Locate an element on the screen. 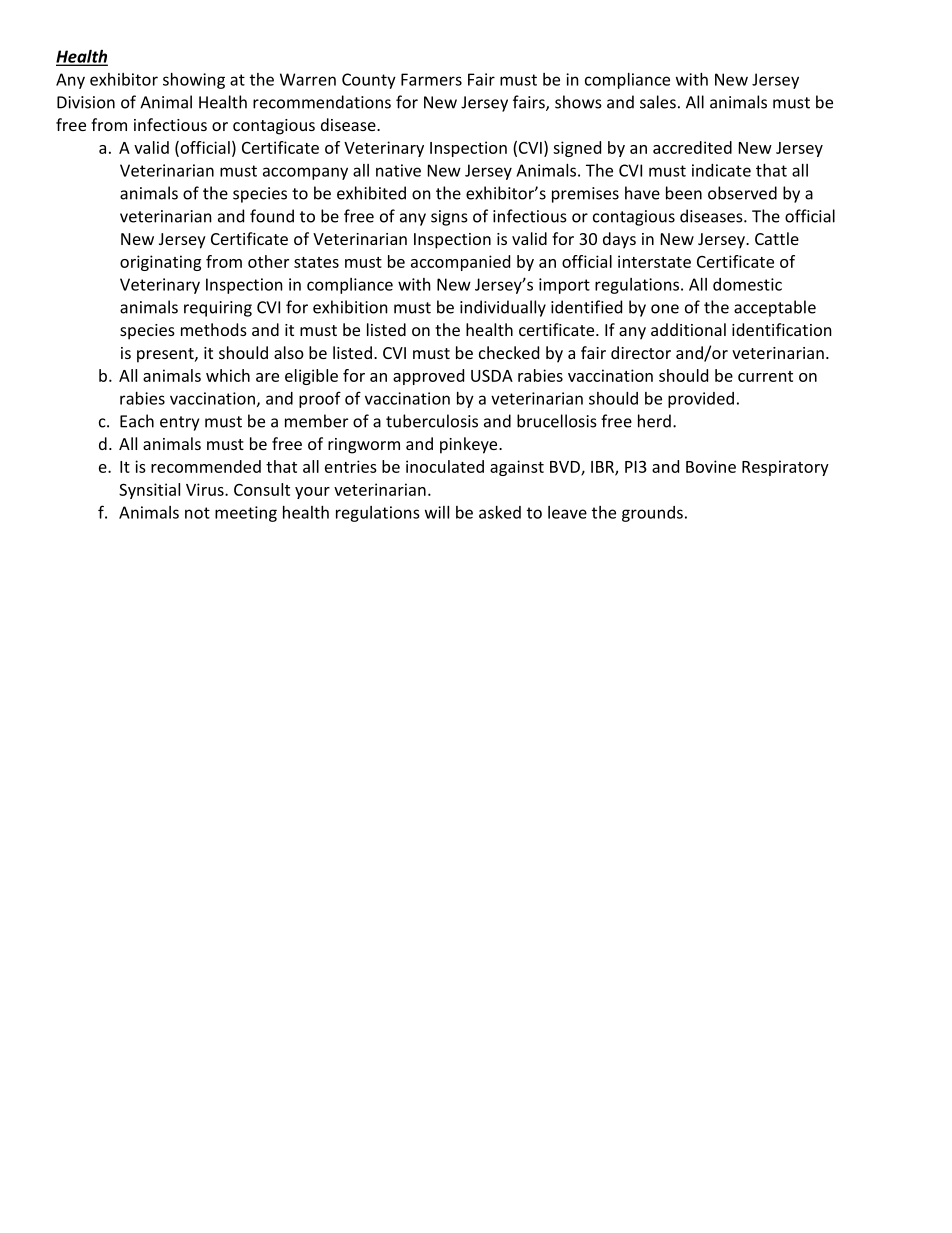 This screenshot has height=1233, width=952. Farmers is located at coordinates (431, 79).
